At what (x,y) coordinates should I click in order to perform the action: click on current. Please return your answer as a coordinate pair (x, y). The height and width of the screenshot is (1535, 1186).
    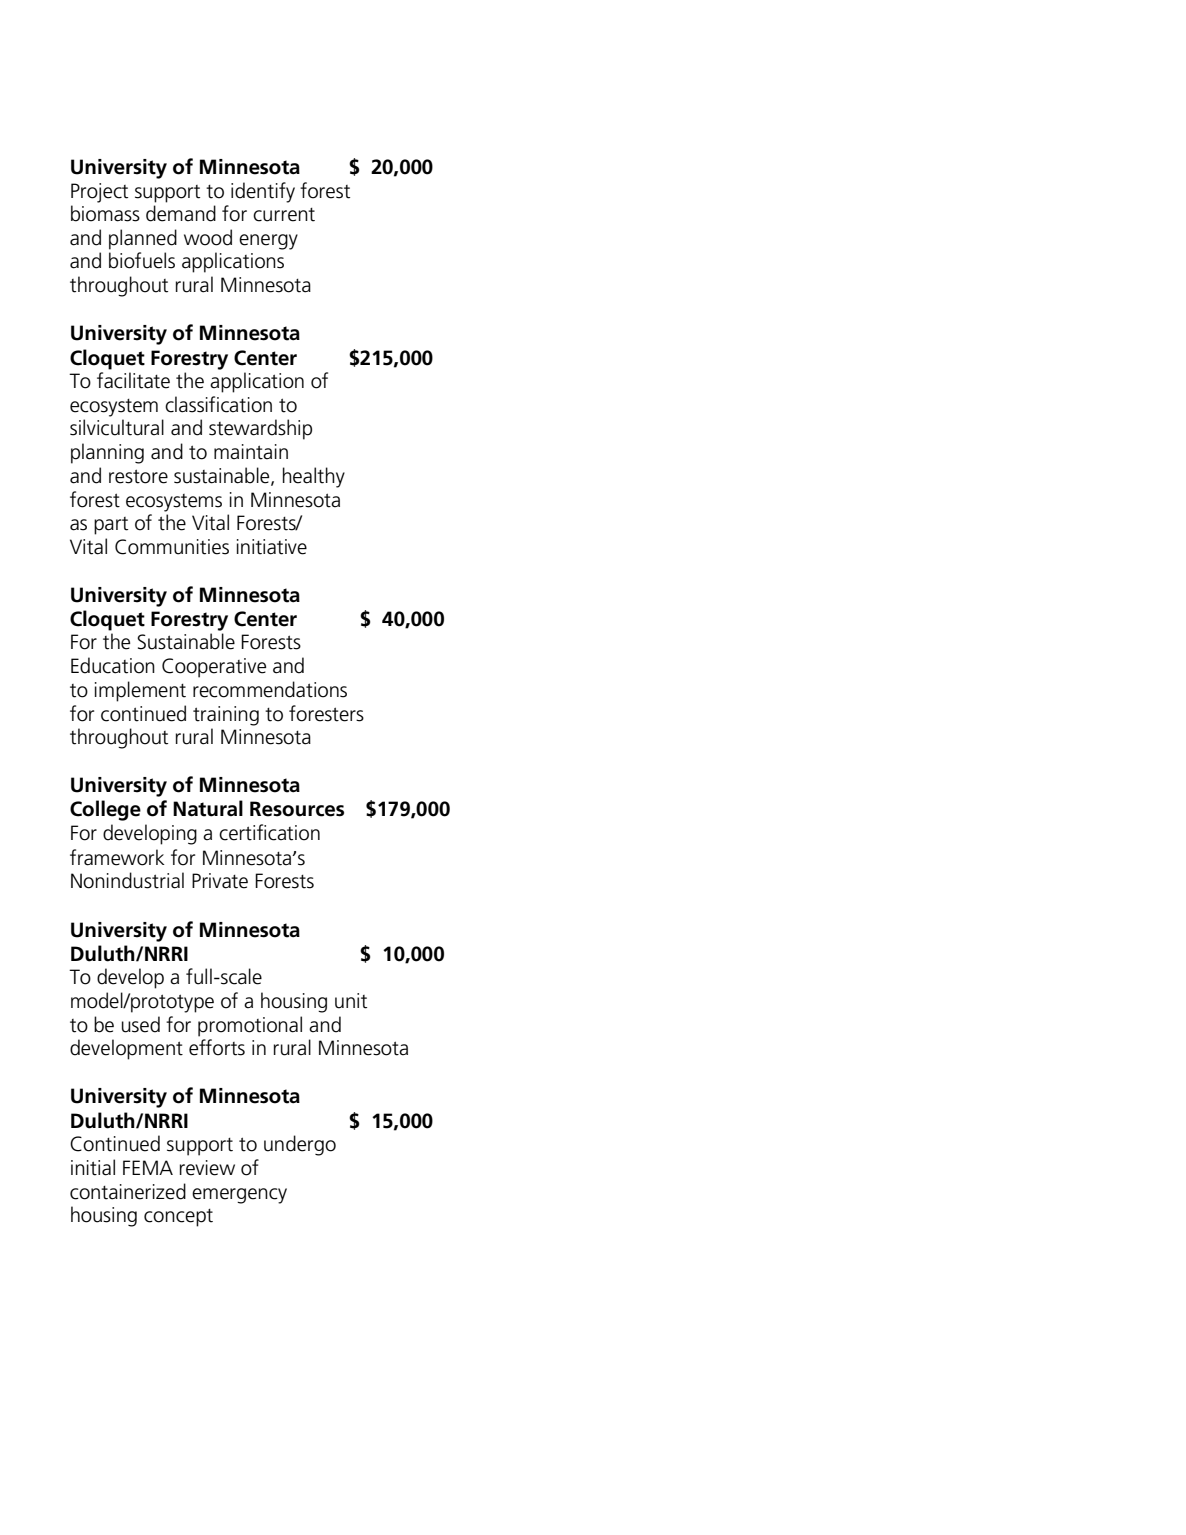
    Looking at the image, I should click on (284, 215).
